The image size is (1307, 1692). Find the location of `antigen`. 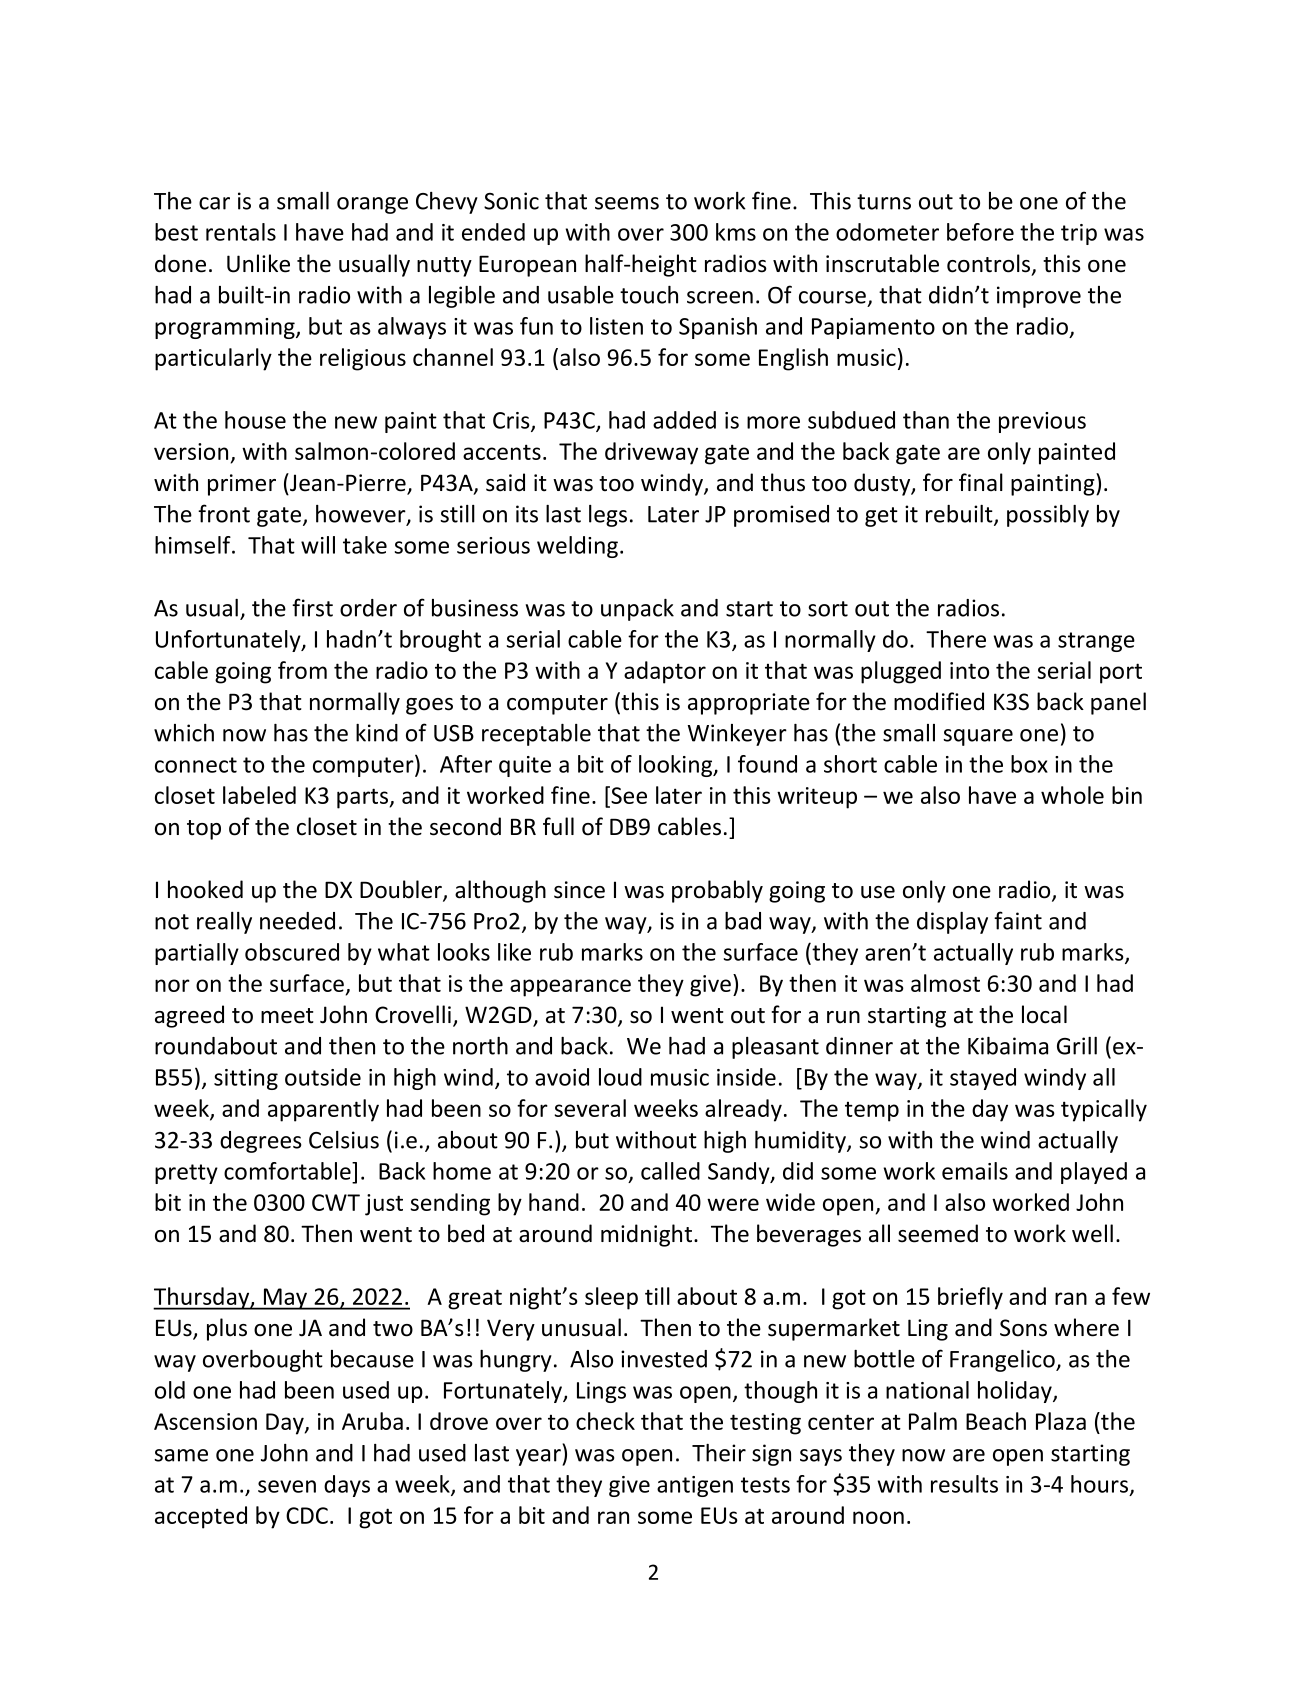

antigen is located at coordinates (695, 1486).
